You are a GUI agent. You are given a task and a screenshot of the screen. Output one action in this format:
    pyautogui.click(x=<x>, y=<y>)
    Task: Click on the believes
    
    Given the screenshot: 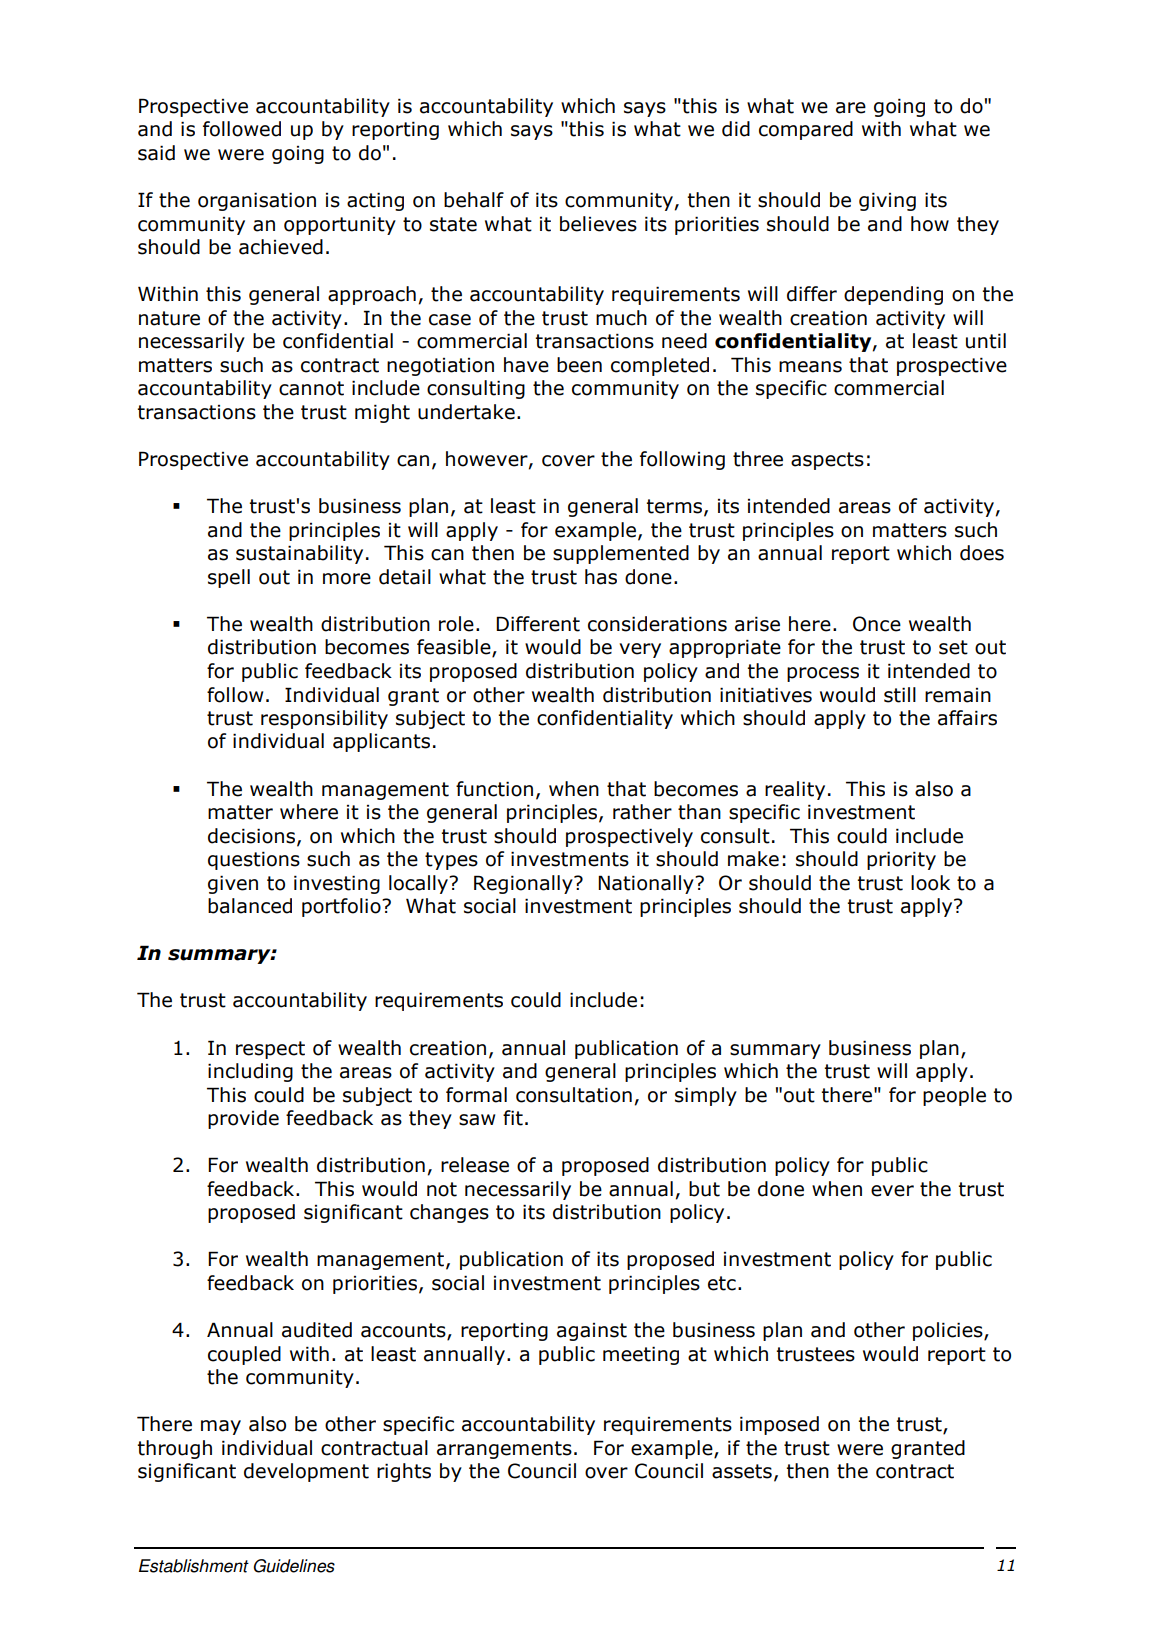 What is the action you would take?
    pyautogui.click(x=598, y=224)
